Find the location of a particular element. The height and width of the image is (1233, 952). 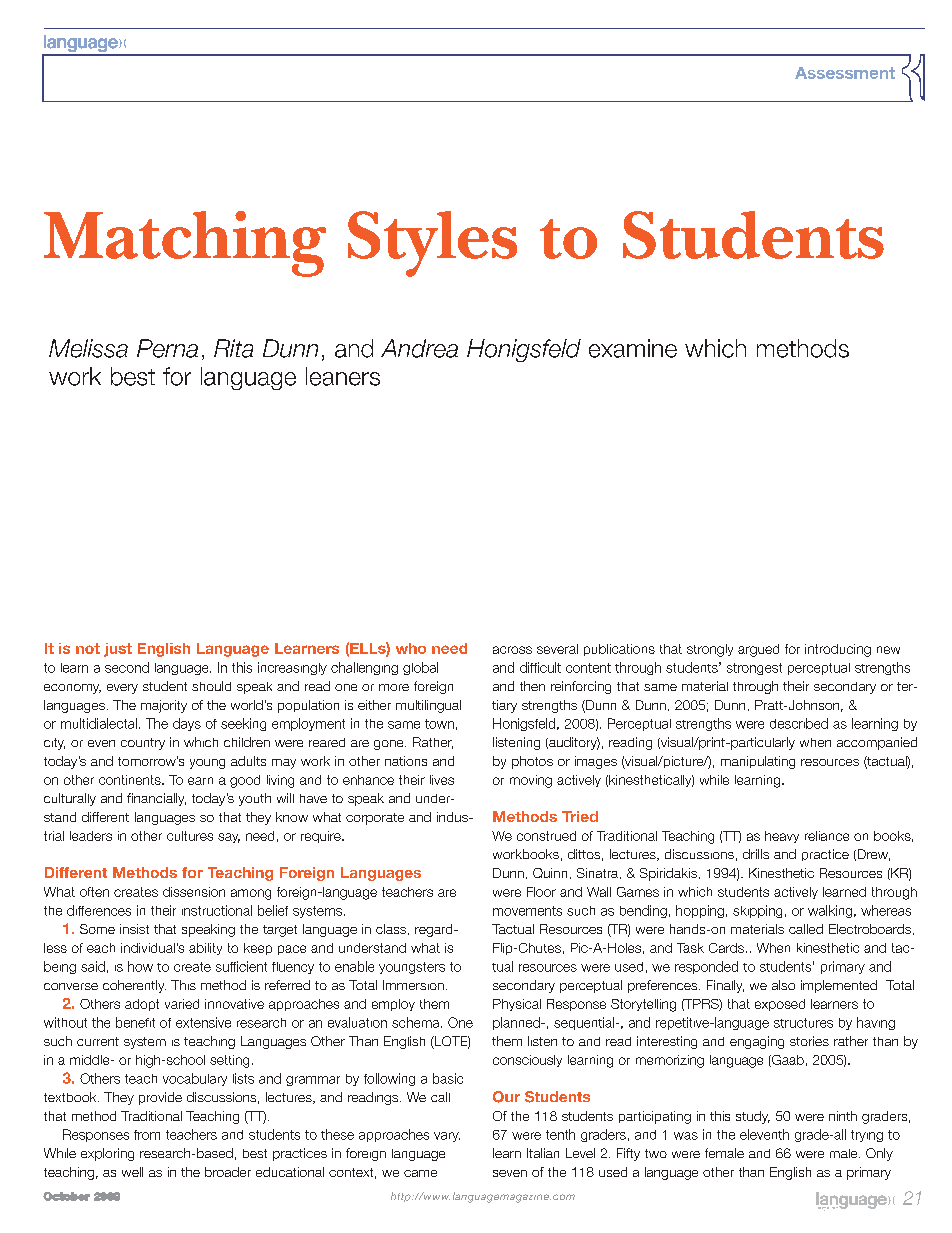

Melissa is located at coordinates (88, 348).
